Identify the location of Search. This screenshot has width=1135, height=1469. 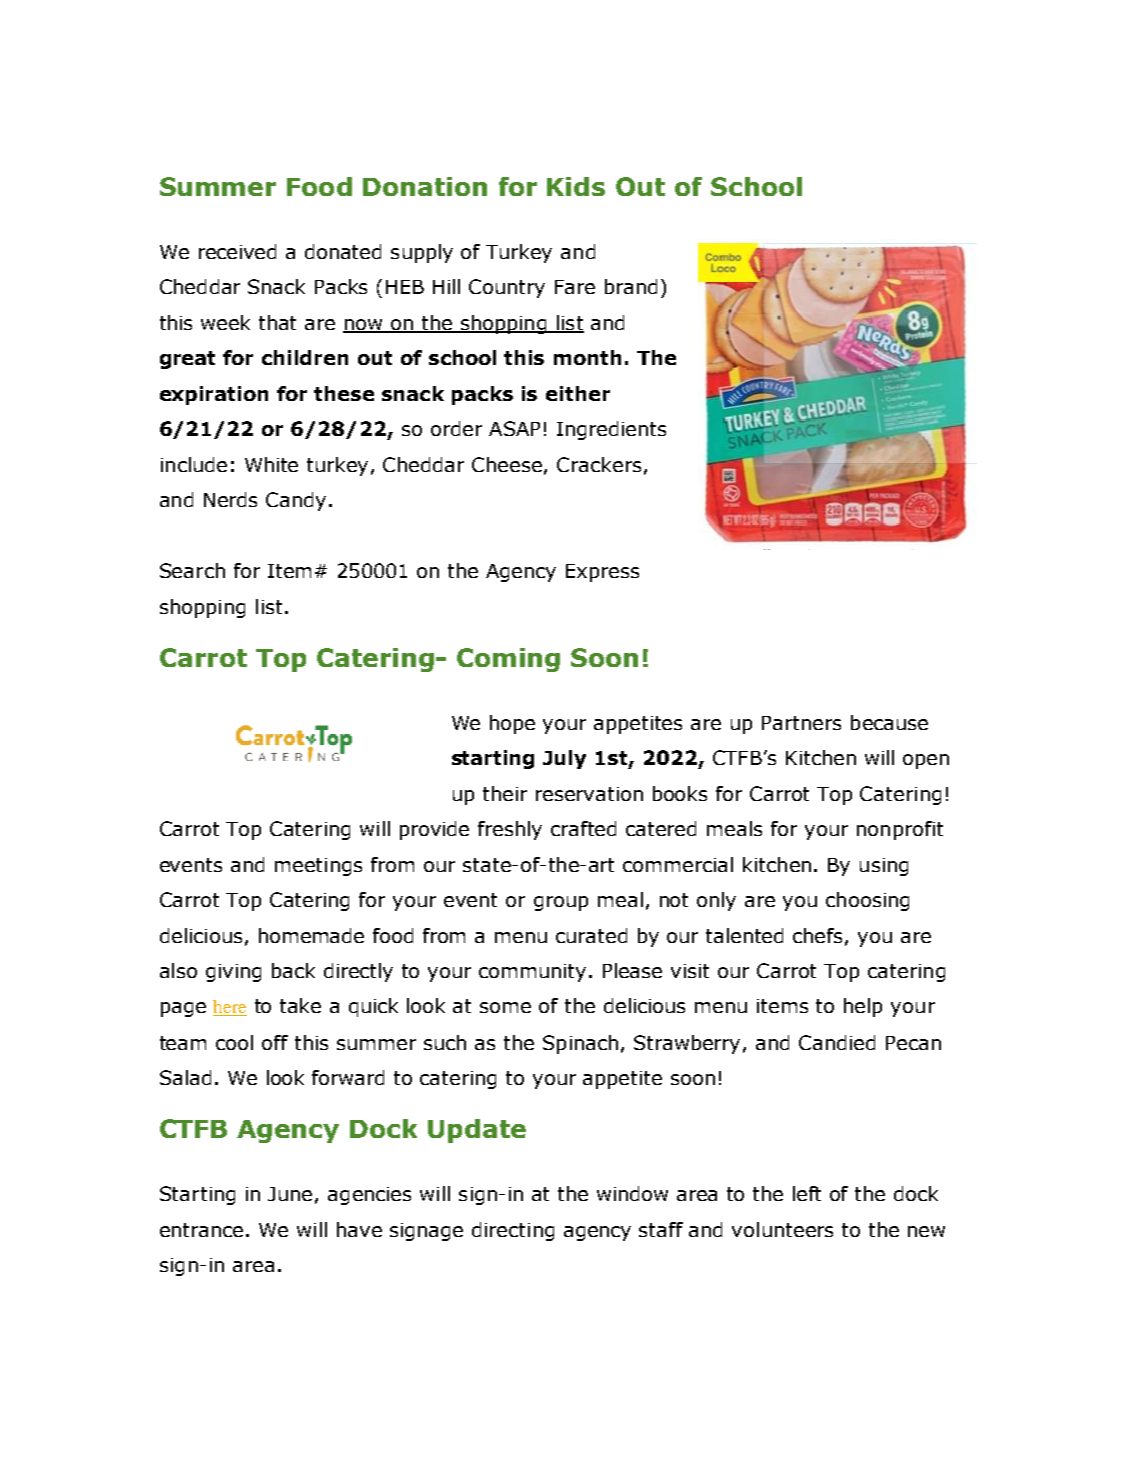
(192, 570).
